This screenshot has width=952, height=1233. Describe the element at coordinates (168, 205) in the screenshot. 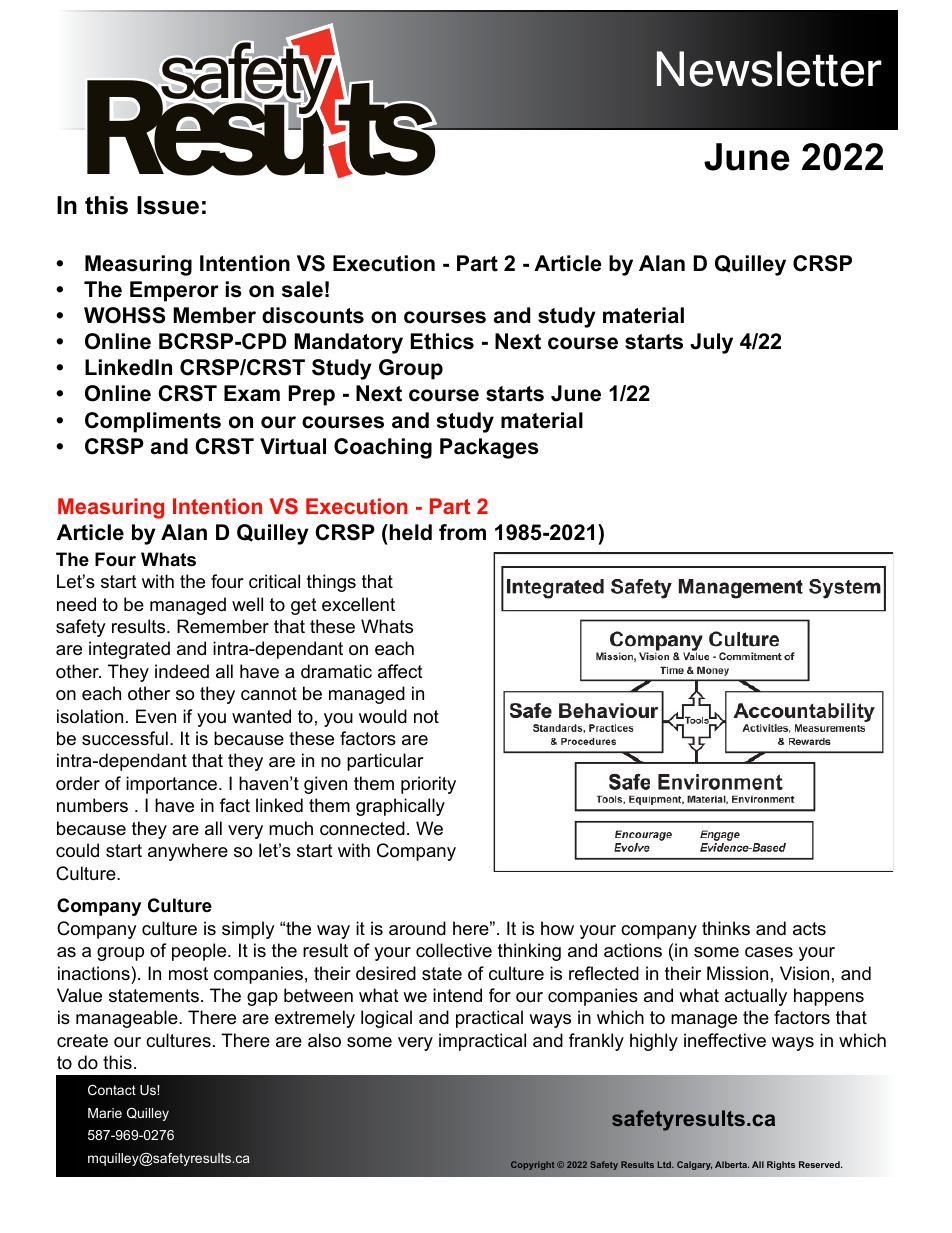

I see `Issue` at that location.
